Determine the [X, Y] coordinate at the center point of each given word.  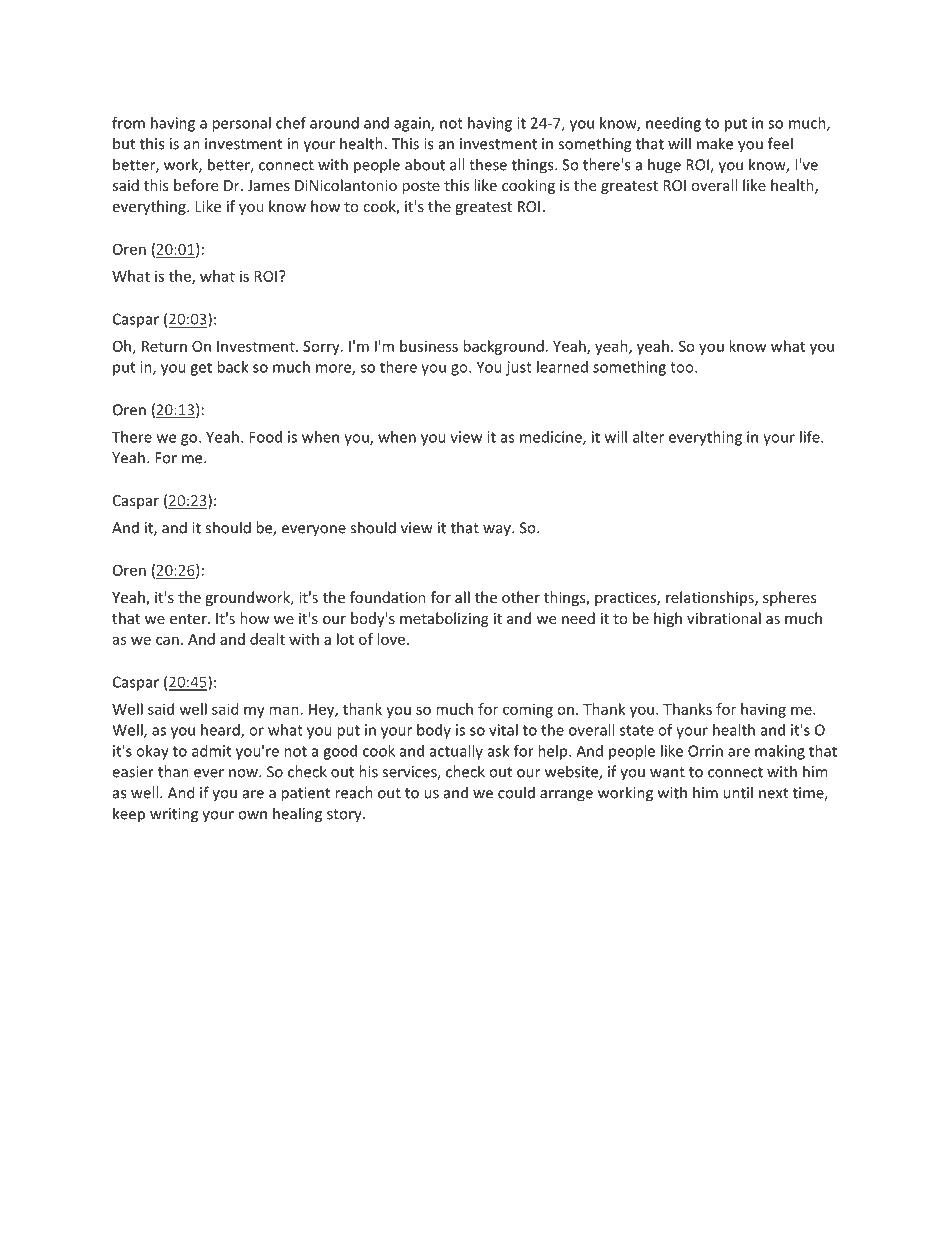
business [429, 346]
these [488, 164]
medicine [552, 438]
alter [648, 437]
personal [241, 124]
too [683, 367]
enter [189, 619]
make [715, 143]
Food [265, 437]
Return [164, 346]
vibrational [724, 618]
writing [174, 815]
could [516, 792]
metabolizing [444, 619]
